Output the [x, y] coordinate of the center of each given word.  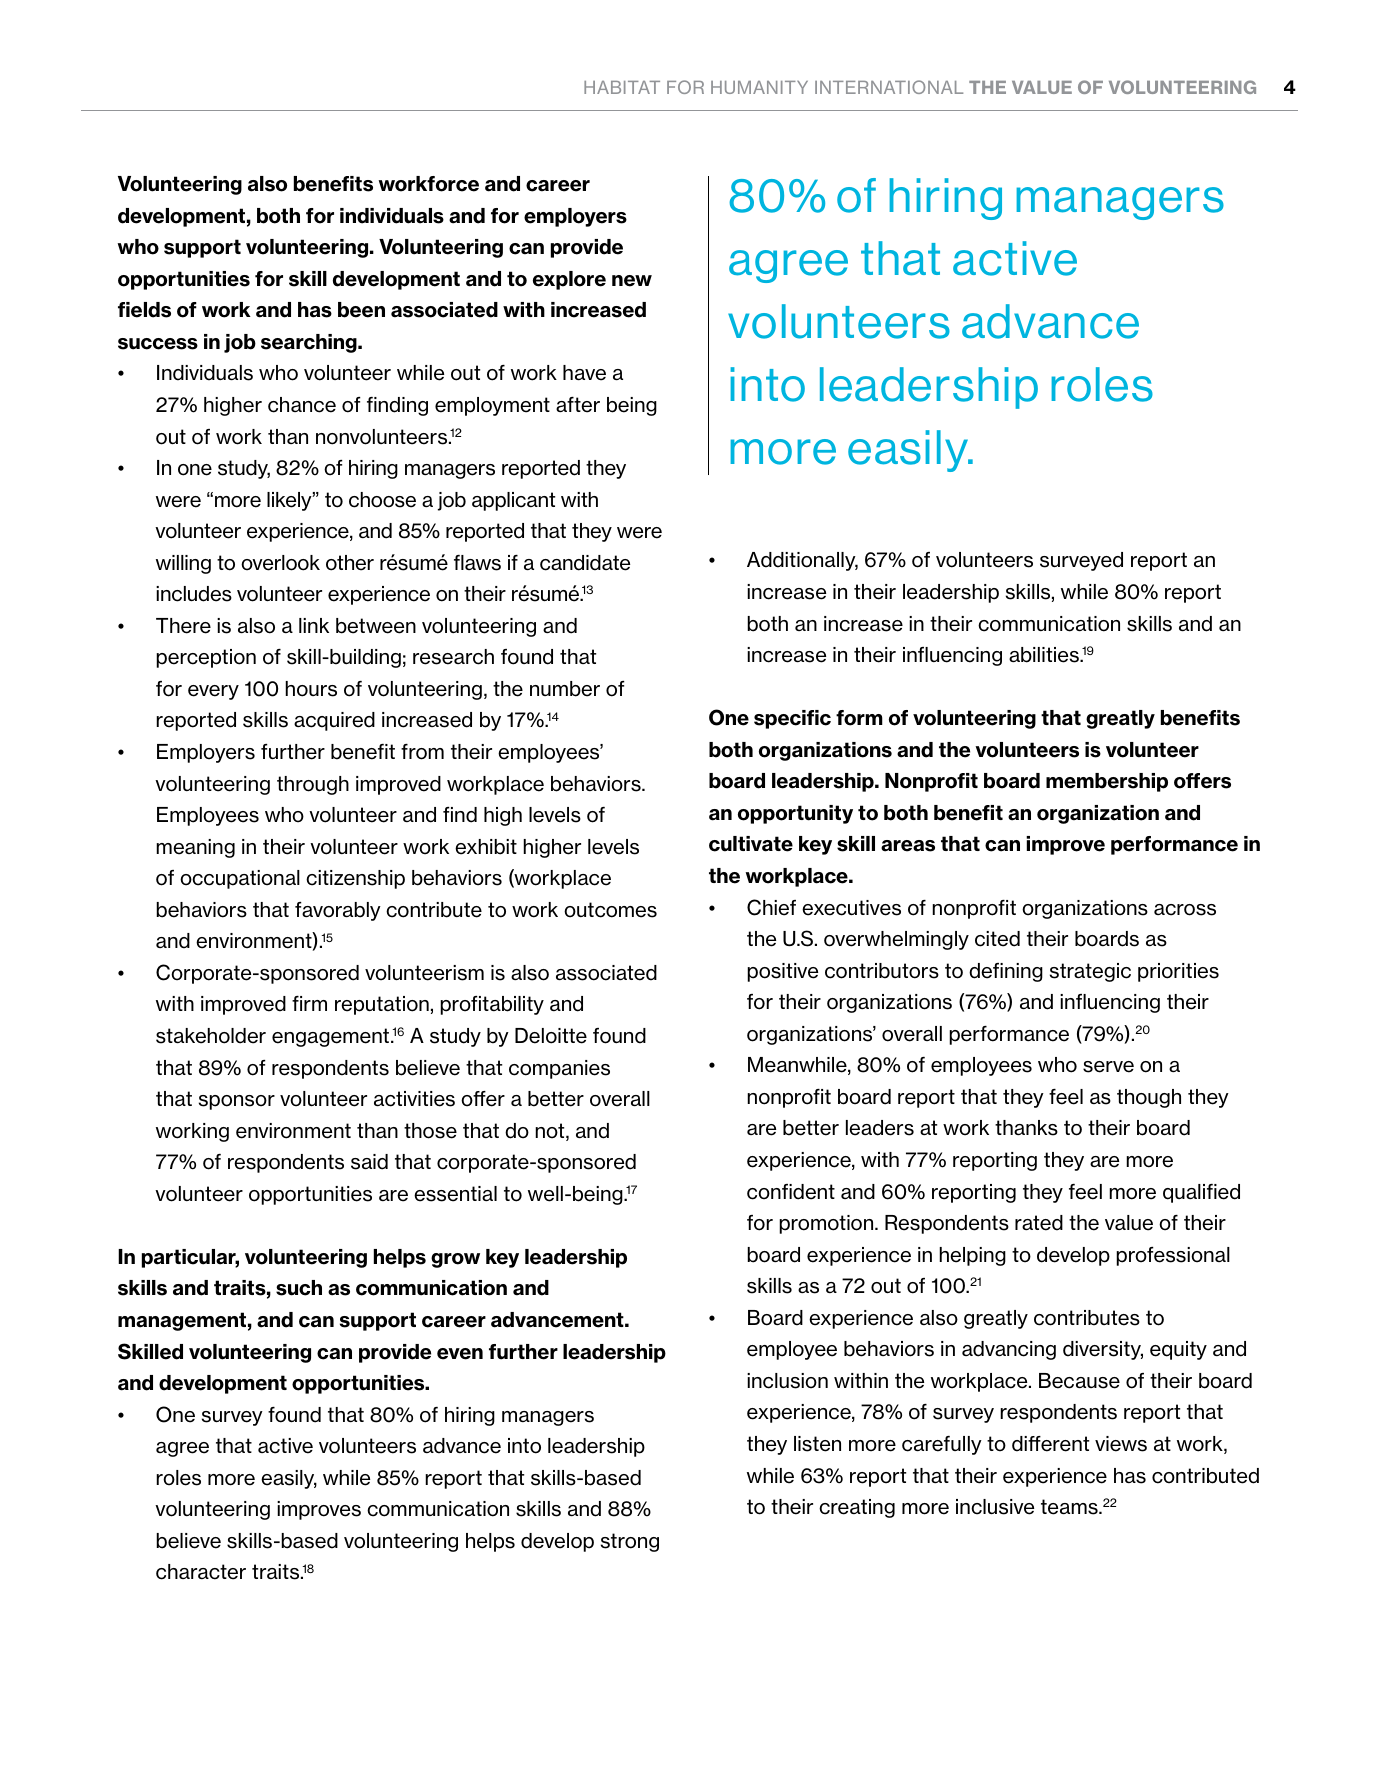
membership [1107, 782]
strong [630, 1542]
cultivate [751, 844]
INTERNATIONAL [889, 87]
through [313, 785]
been [361, 310]
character [201, 1572]
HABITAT [622, 87]
